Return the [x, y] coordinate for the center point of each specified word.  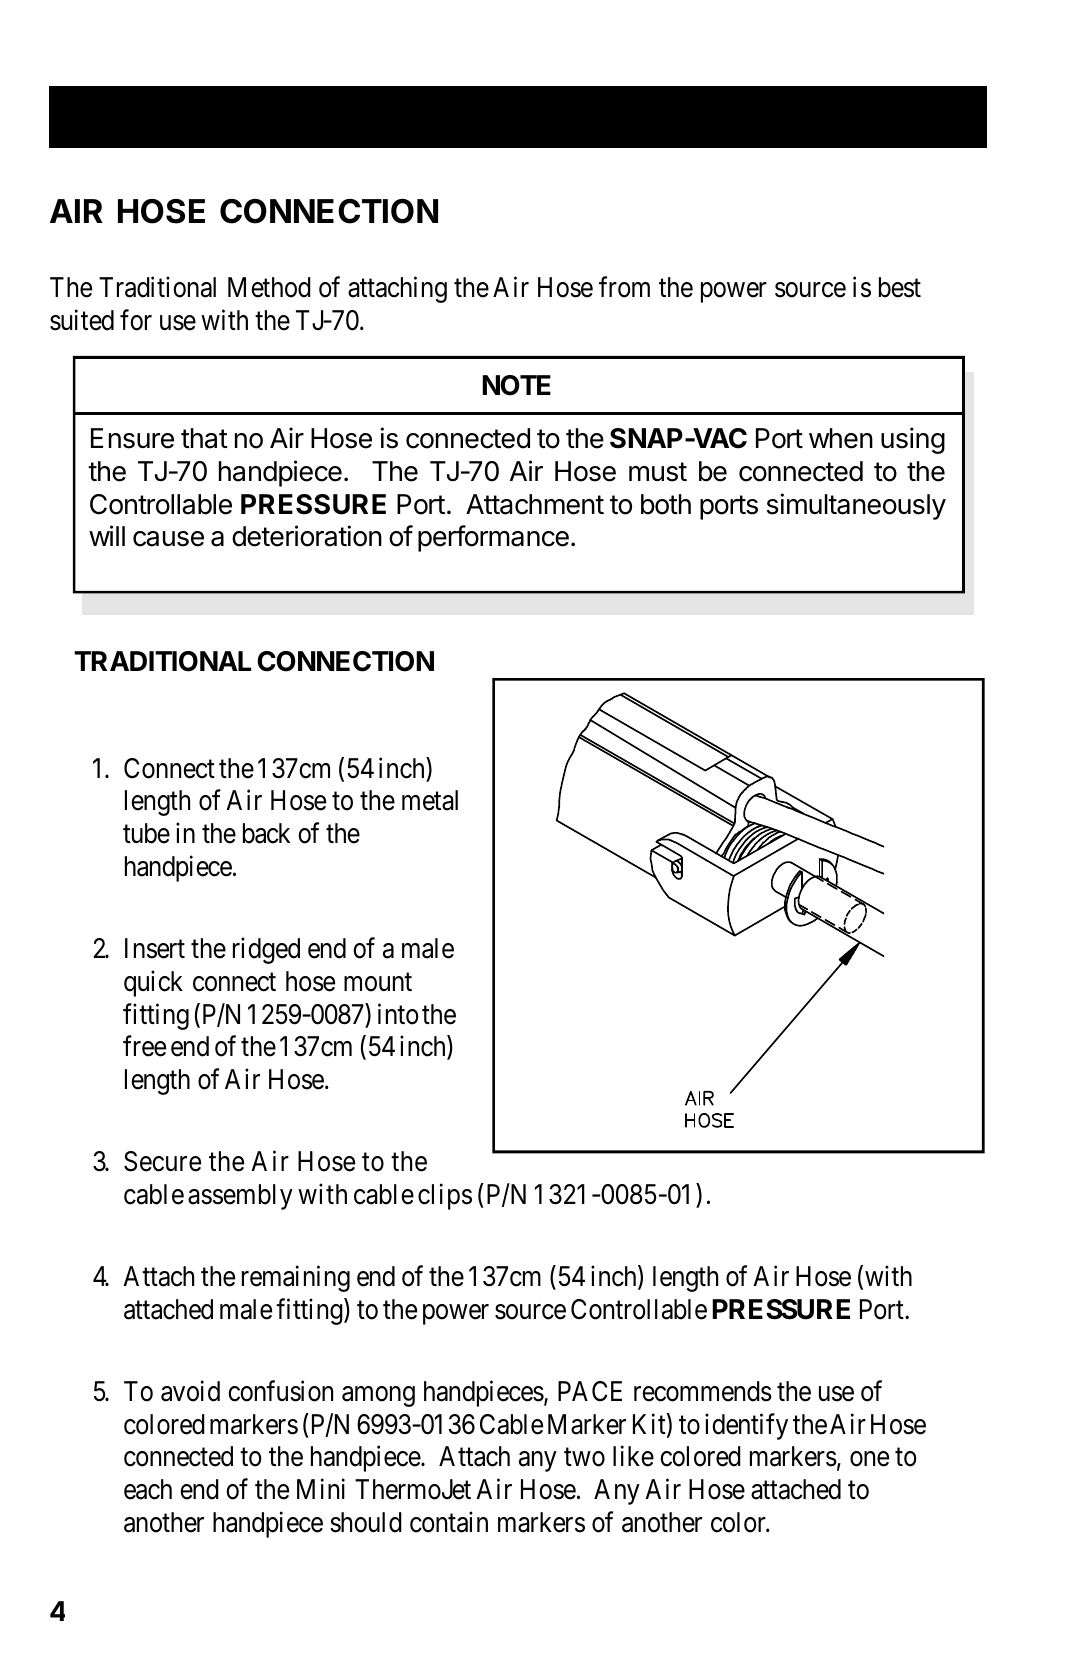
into [398, 1014]
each [148, 1489]
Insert [155, 948]
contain [449, 1522]
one [869, 1459]
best [900, 287]
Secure [162, 1161]
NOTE [516, 385]
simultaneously [856, 506]
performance [493, 538]
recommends [703, 1391]
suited [82, 320]
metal [430, 800]
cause [168, 539]
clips [445, 1196]
